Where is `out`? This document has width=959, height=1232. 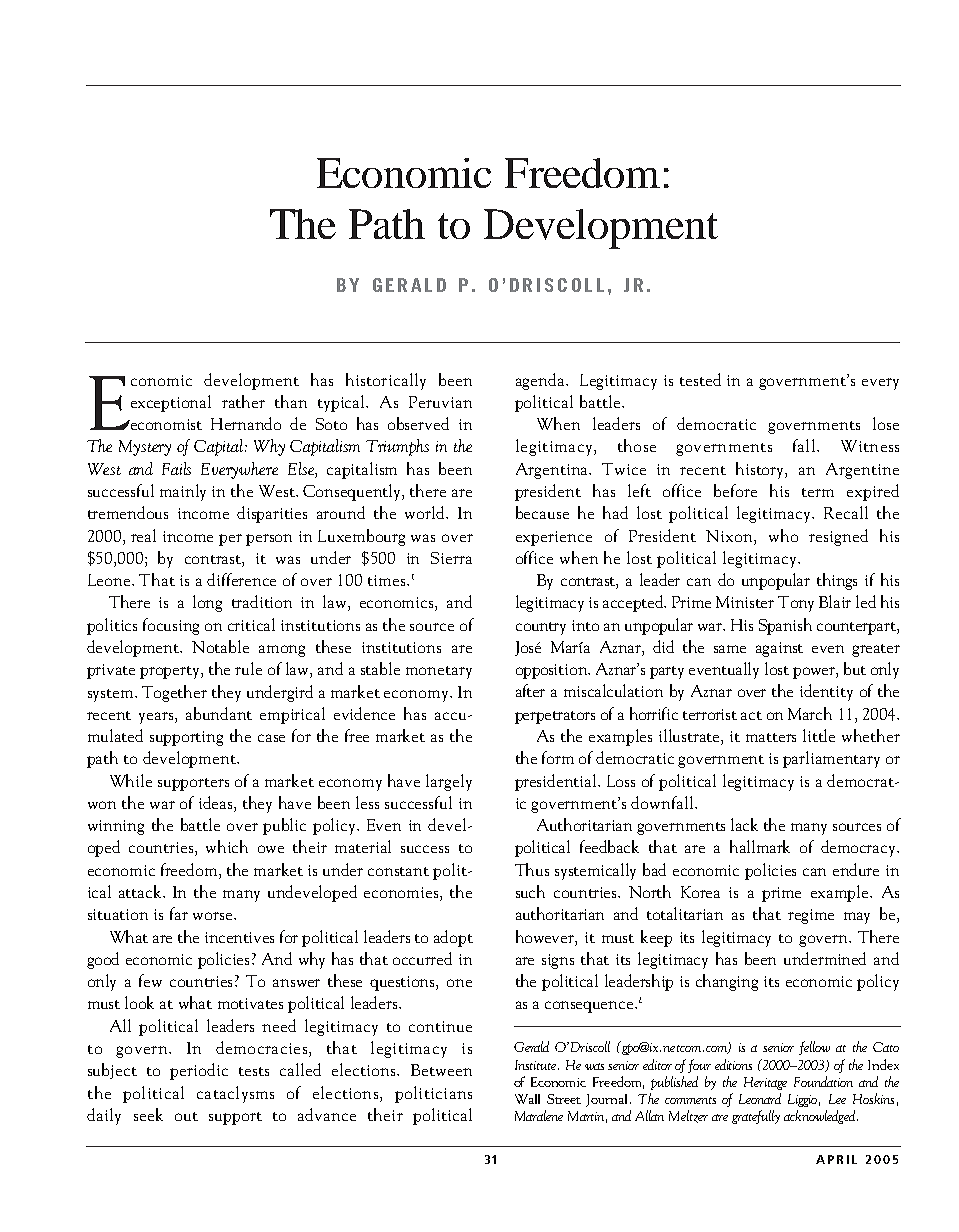
out is located at coordinates (186, 1116).
